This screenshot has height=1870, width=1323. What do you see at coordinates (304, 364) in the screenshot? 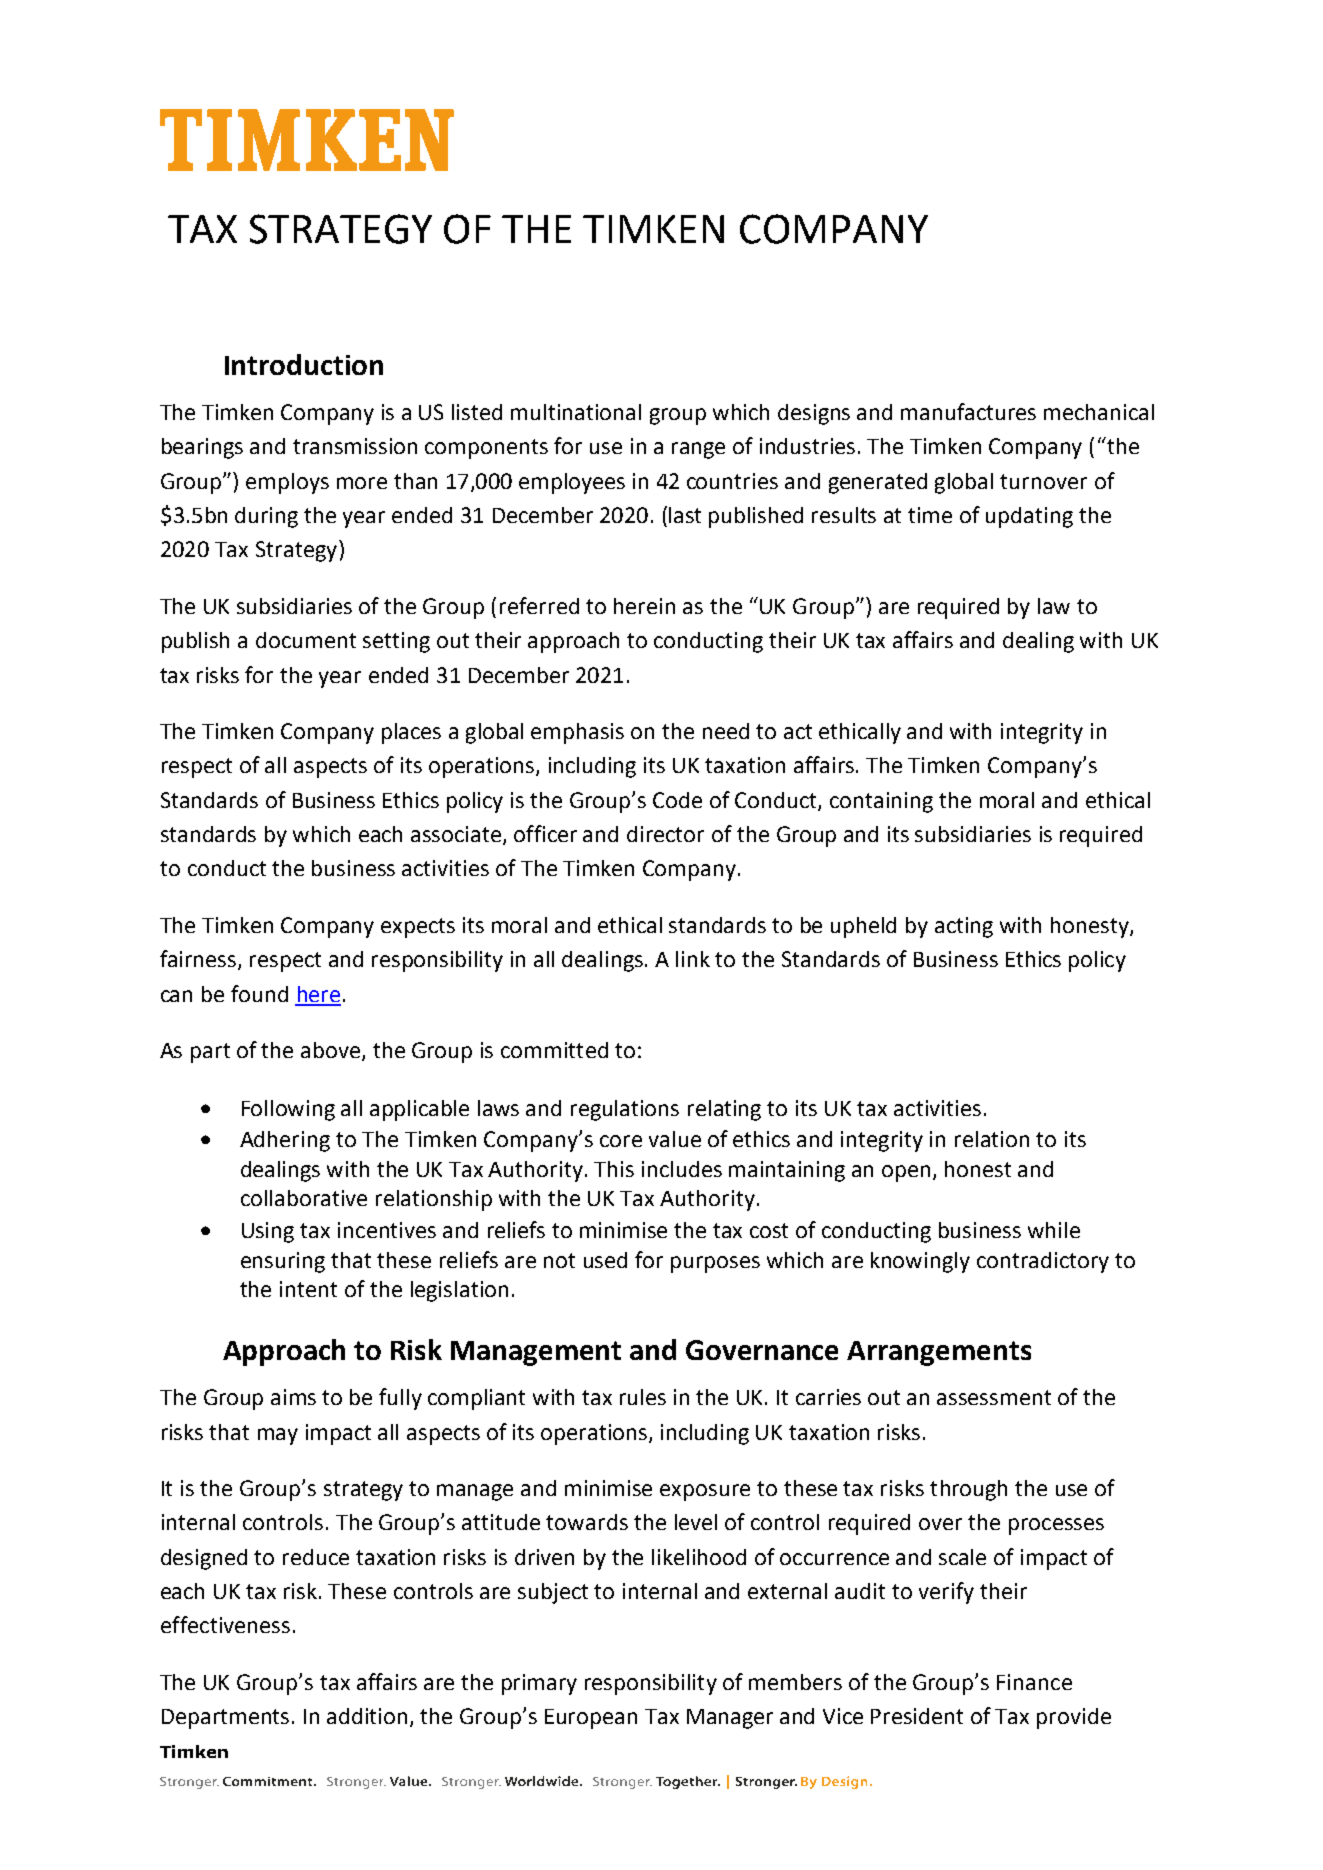
I see `Introduction` at bounding box center [304, 364].
